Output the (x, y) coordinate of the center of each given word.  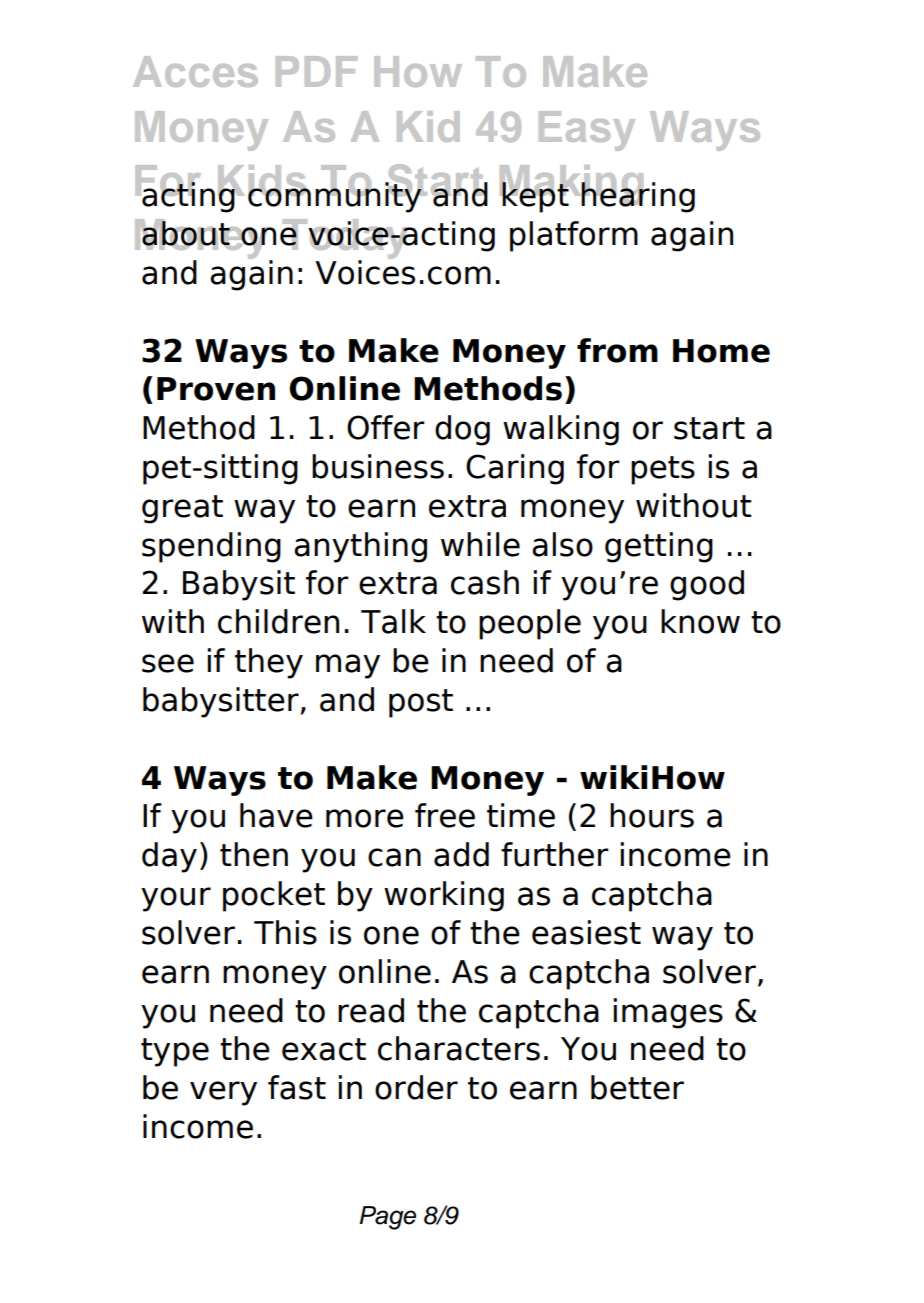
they (269, 663)
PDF (316, 71)
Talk (393, 621)
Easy (587, 131)
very (223, 1093)
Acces (195, 71)
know (700, 621)
